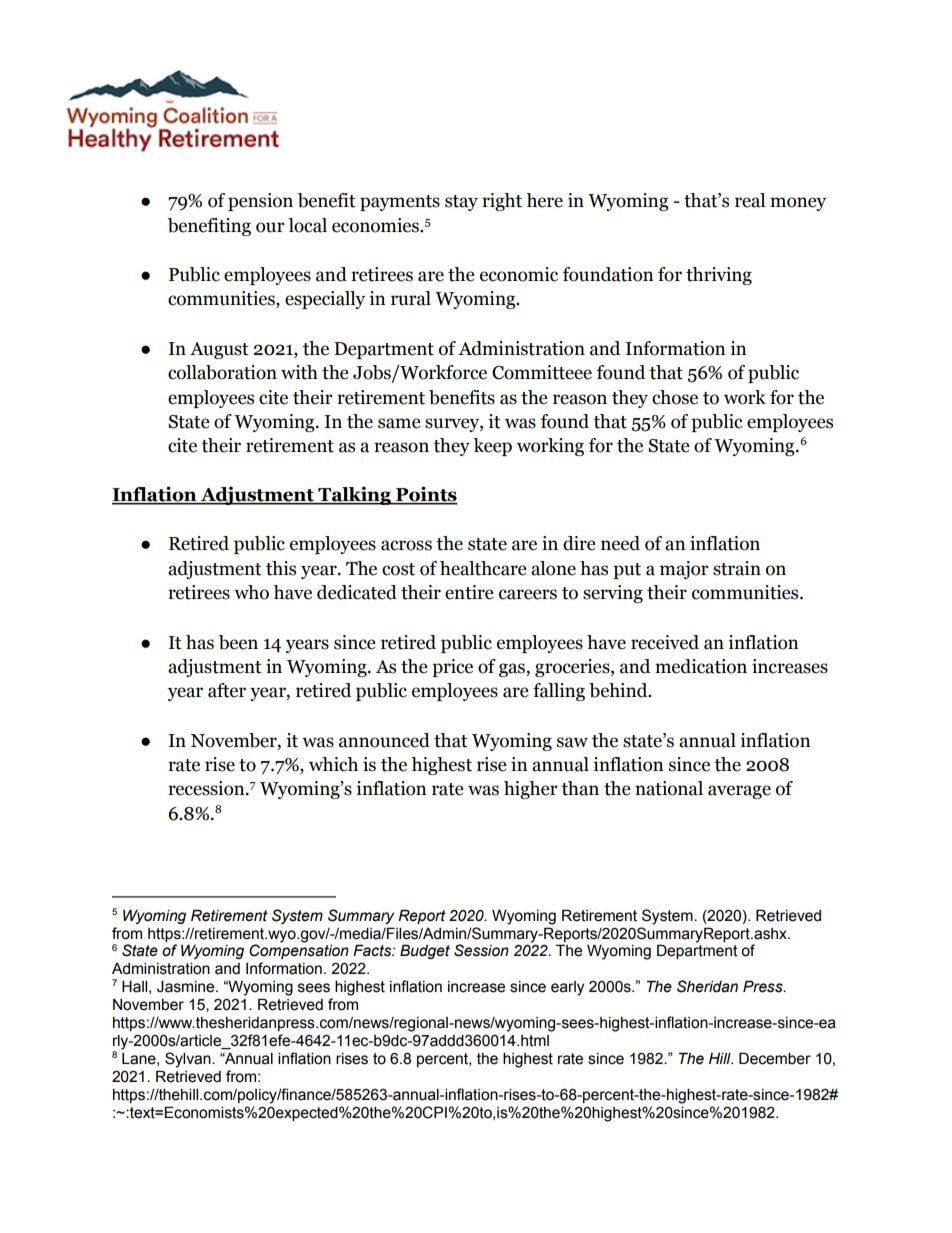 The width and height of the document is (952, 1233). I want to click on keep, so click(492, 447).
